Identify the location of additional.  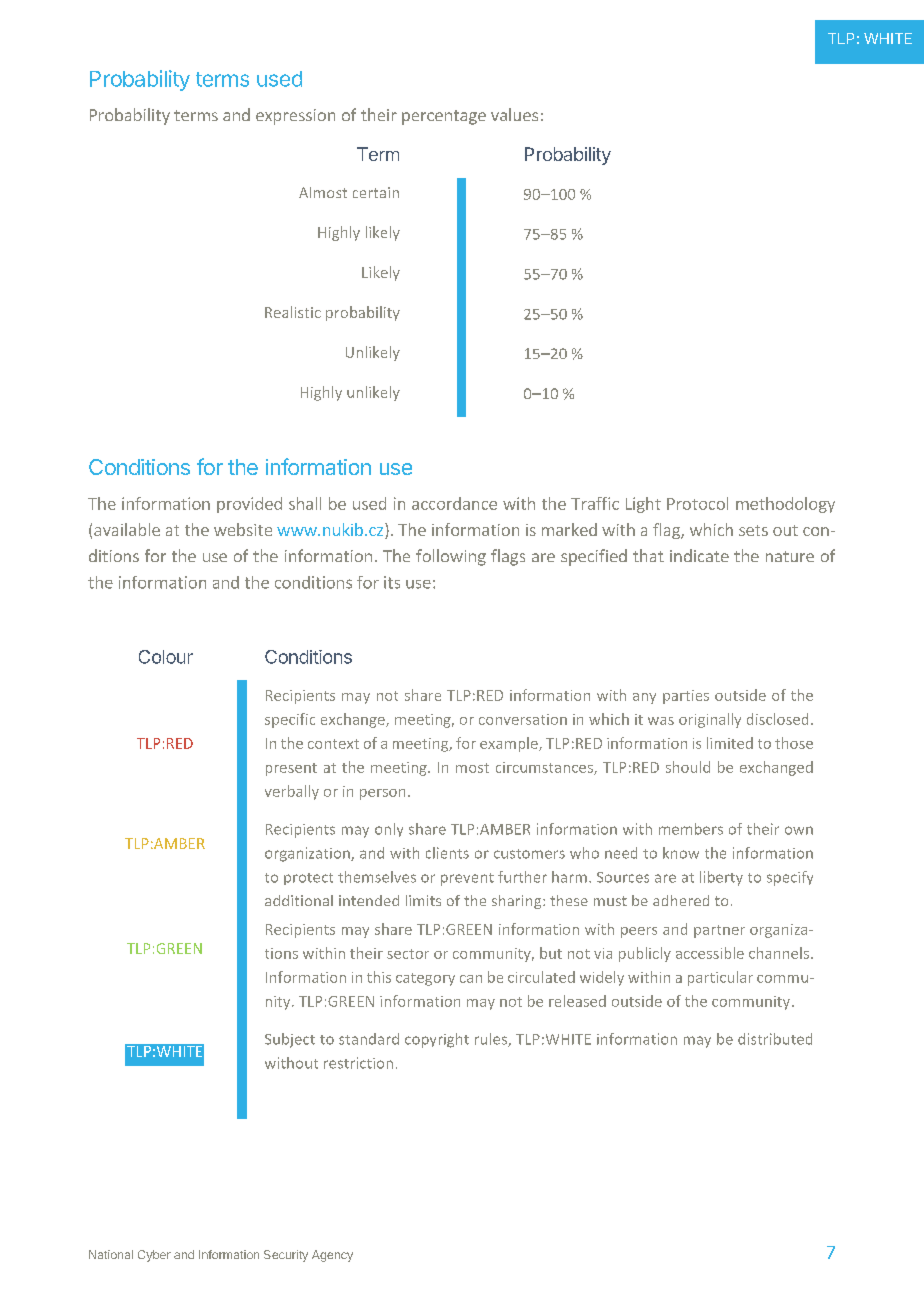
(299, 900).
